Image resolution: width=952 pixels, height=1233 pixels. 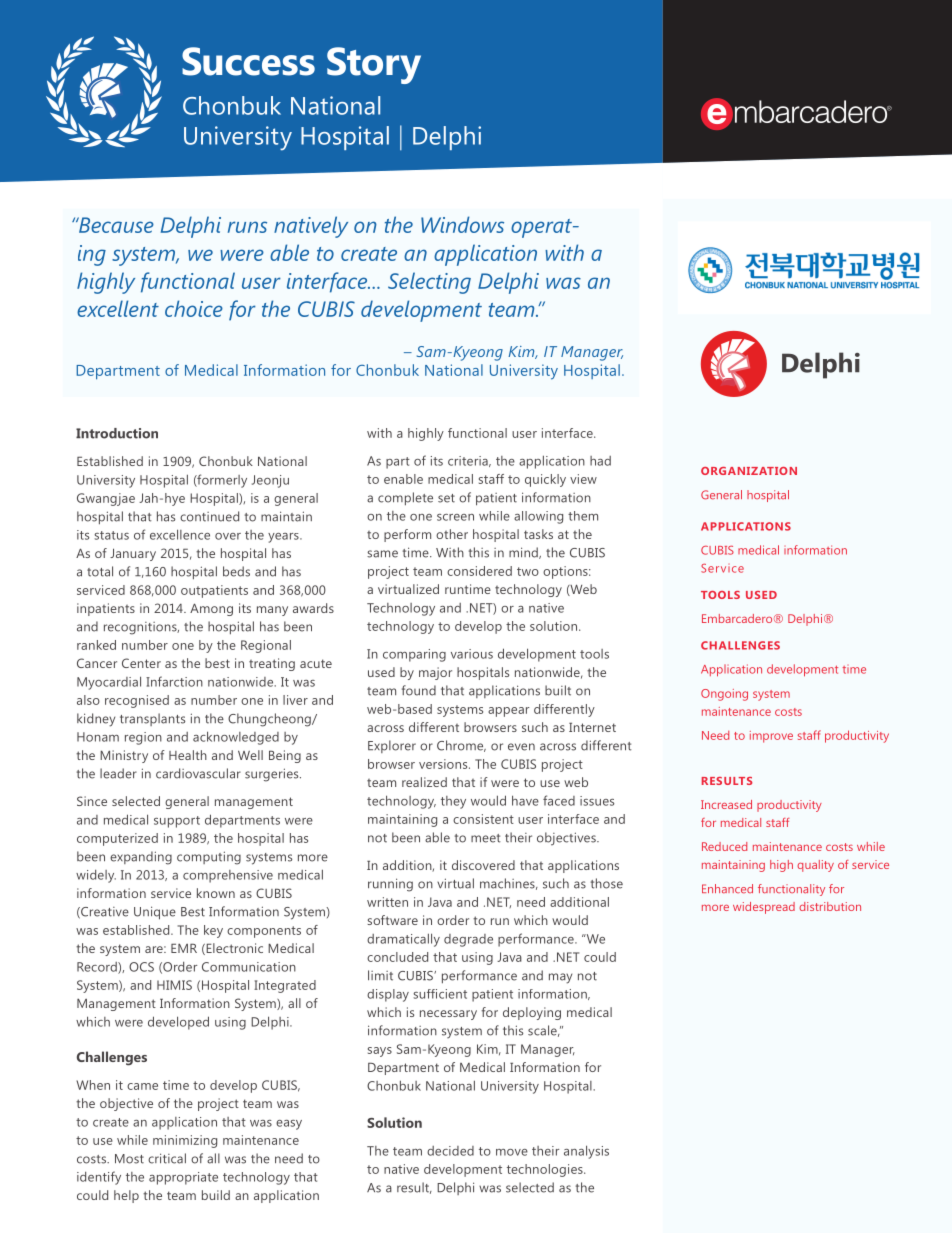 What do you see at coordinates (194, 308) in the screenshot?
I see `choice` at bounding box center [194, 308].
